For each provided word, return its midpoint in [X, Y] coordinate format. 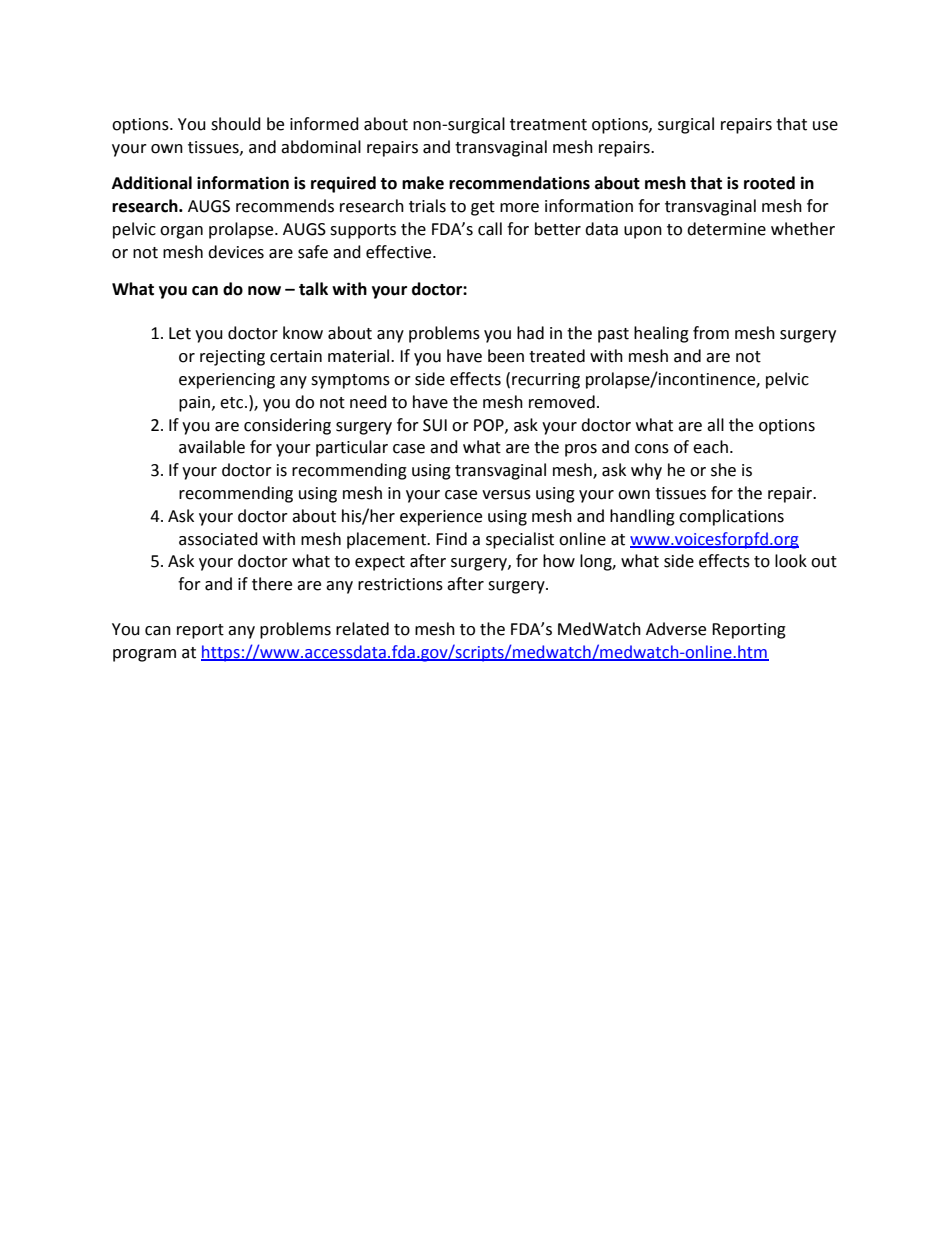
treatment [548, 125]
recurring [546, 381]
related [362, 629]
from [711, 333]
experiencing [227, 381]
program [144, 655]
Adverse [676, 629]
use [825, 126]
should [236, 124]
